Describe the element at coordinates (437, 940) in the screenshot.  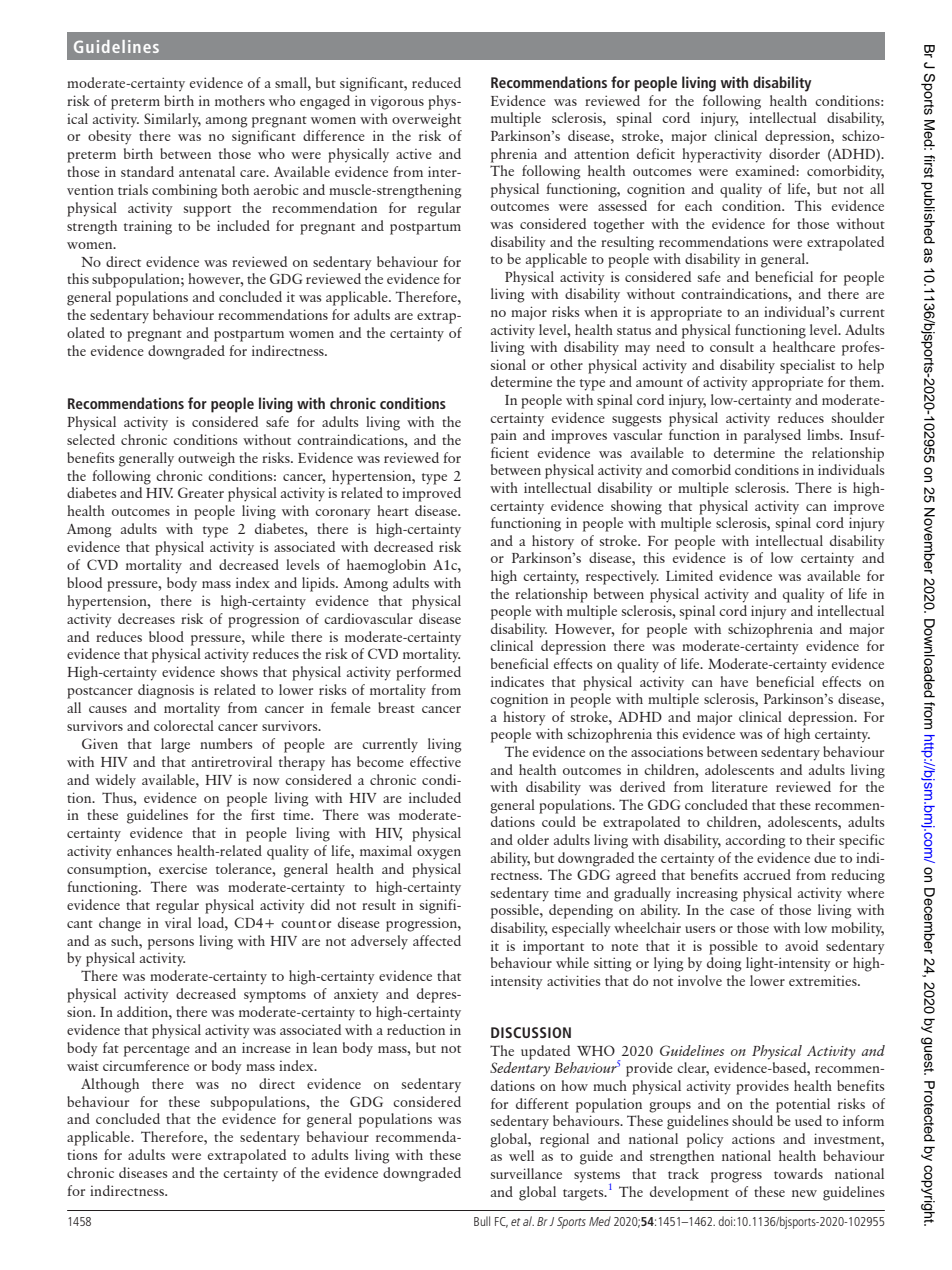
I see `affected` at that location.
